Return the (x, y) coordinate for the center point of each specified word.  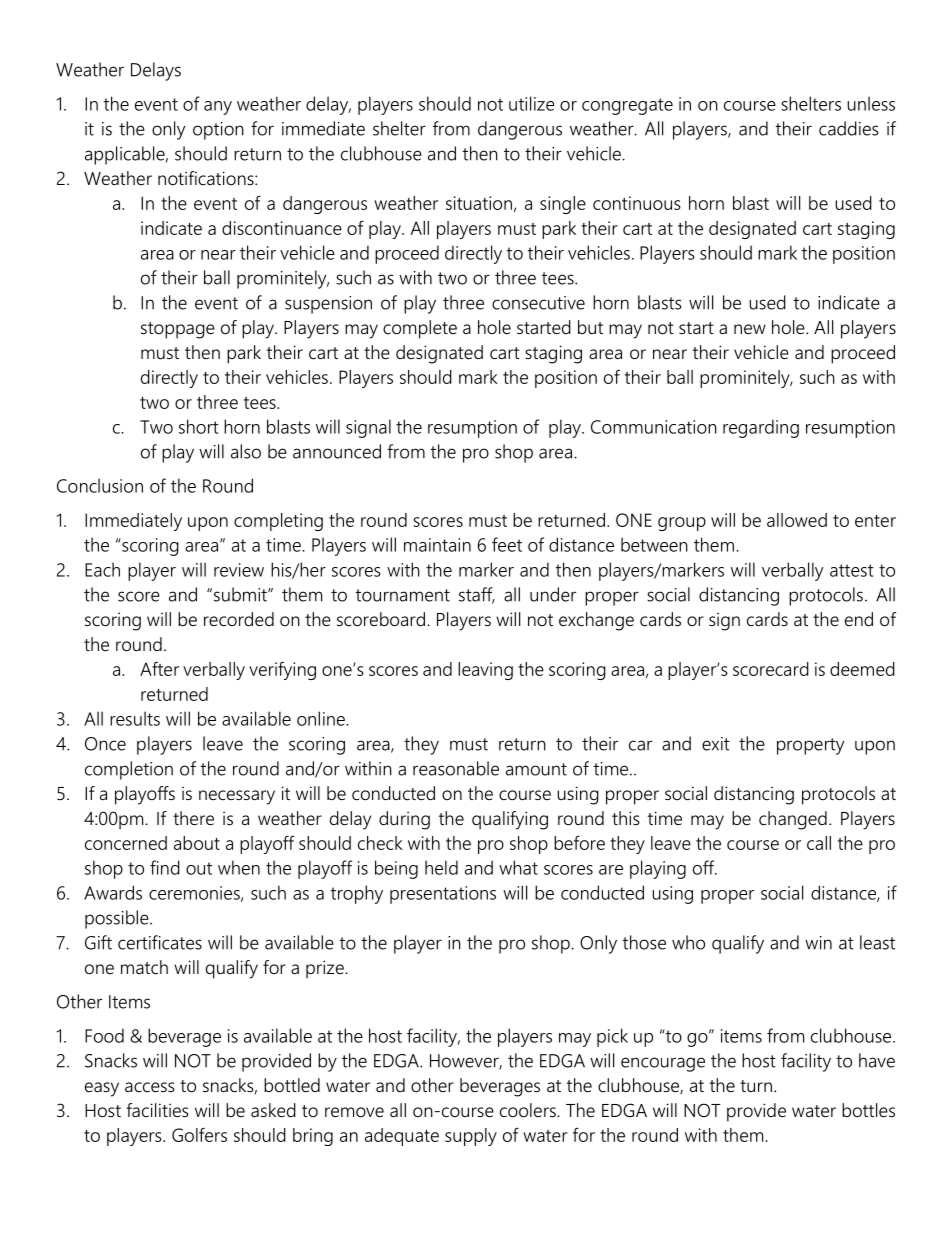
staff (477, 595)
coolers (529, 1110)
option (218, 131)
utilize (531, 103)
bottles (868, 1110)
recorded (239, 619)
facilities (157, 1110)
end (859, 619)
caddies (849, 128)
